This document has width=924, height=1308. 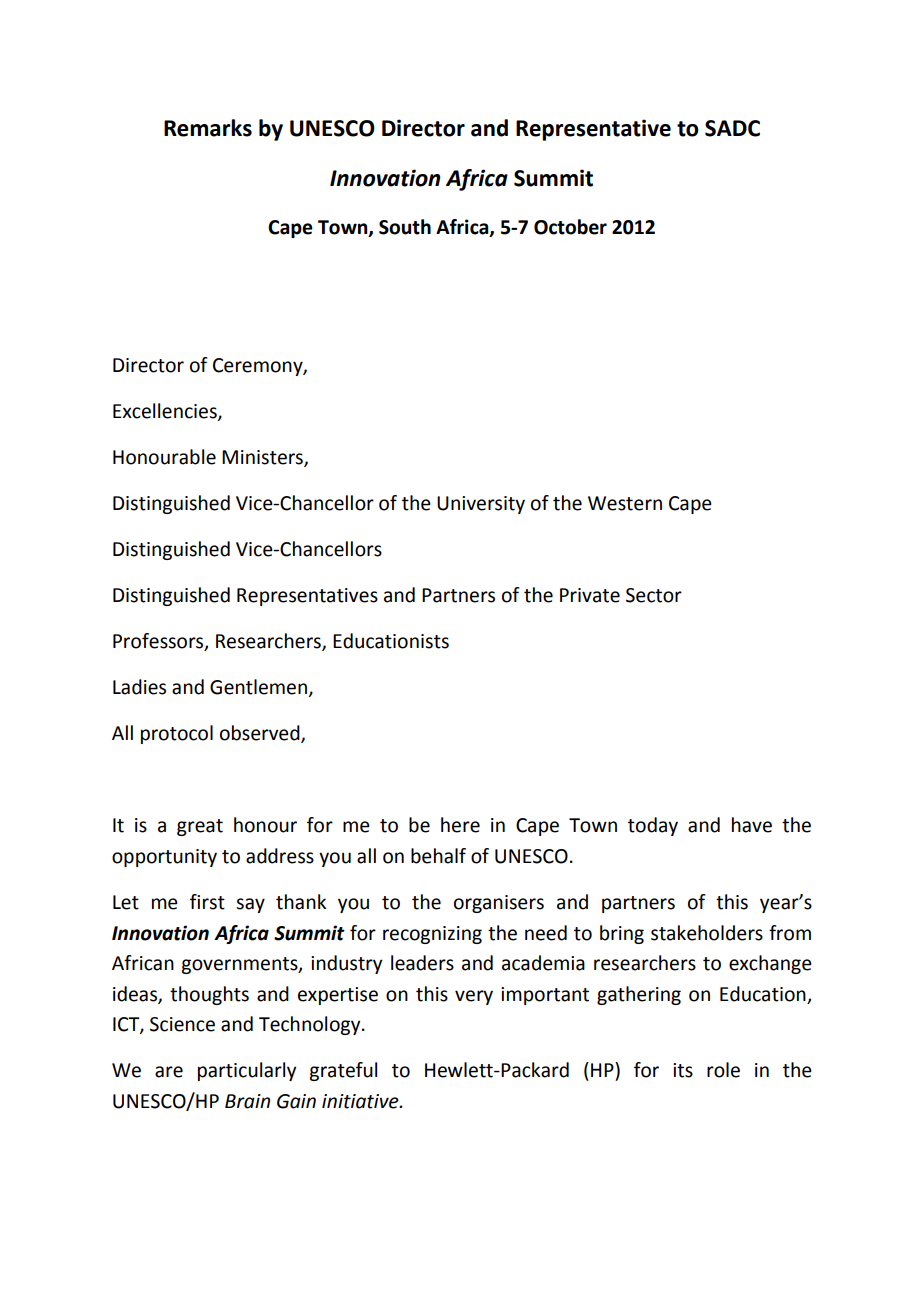 What do you see at coordinates (208, 128) in the document?
I see `Remarks` at bounding box center [208, 128].
